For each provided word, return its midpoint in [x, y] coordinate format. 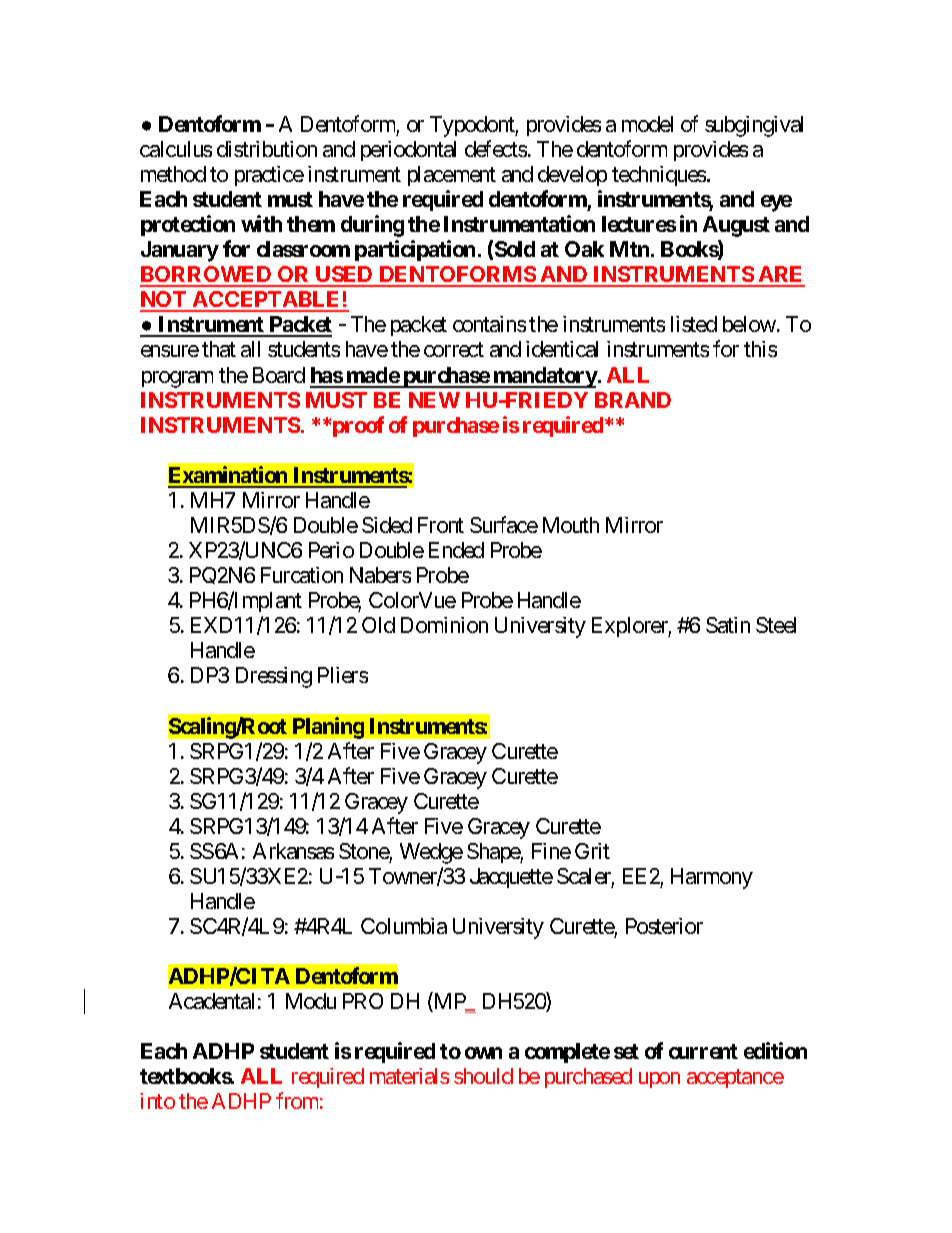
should [483, 1076]
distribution [267, 149]
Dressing [274, 677]
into [157, 1101]
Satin [728, 625]
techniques [659, 176]
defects [496, 148]
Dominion [444, 625]
